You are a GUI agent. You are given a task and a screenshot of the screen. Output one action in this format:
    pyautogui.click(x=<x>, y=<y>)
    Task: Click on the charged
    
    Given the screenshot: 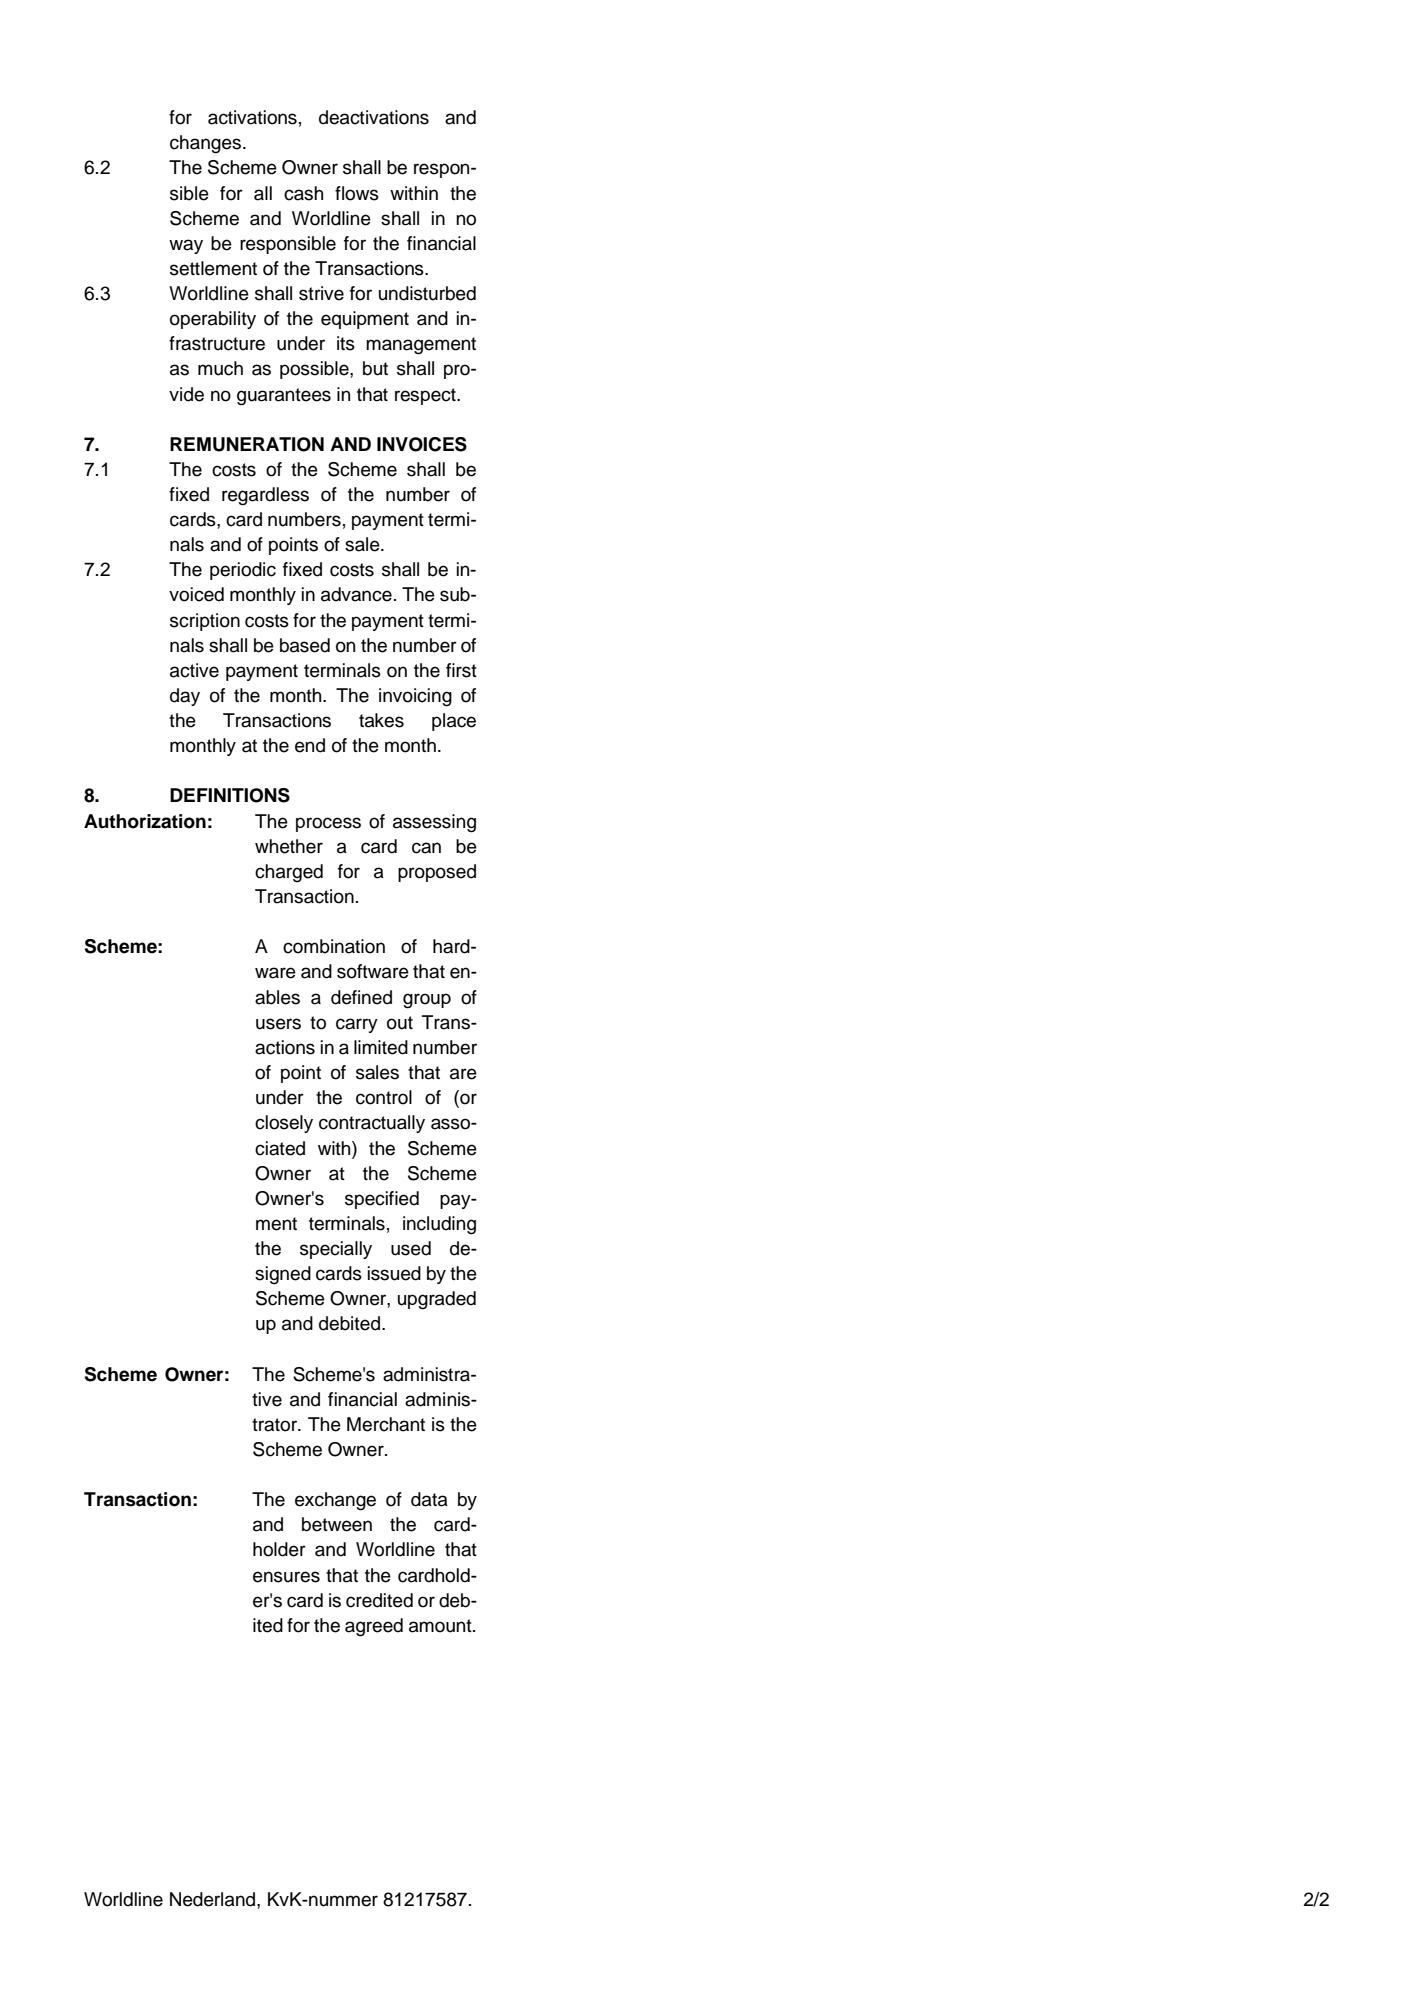 What is the action you would take?
    pyautogui.click(x=289, y=873)
